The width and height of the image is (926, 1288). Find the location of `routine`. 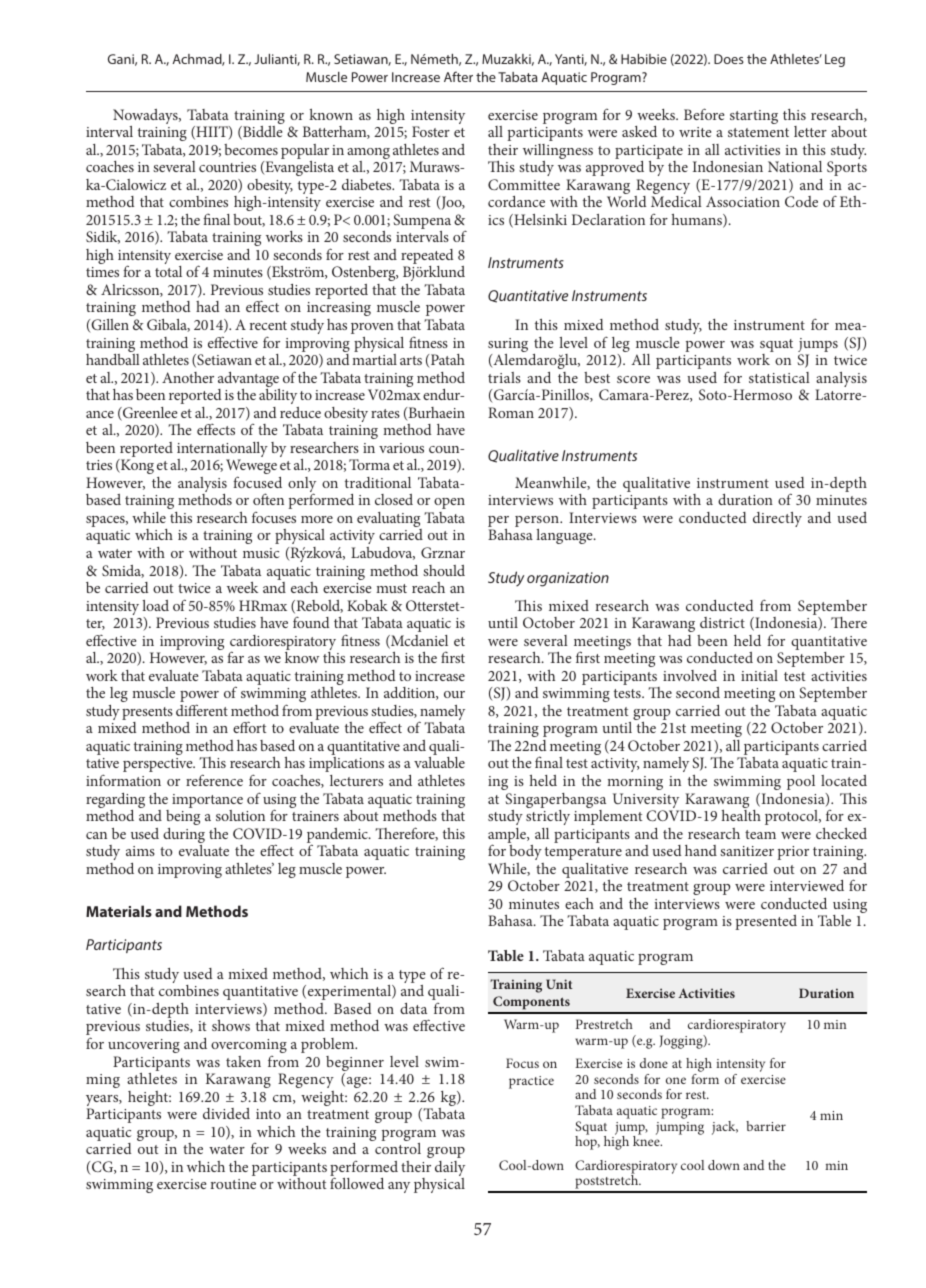

routine is located at coordinates (233, 1184).
